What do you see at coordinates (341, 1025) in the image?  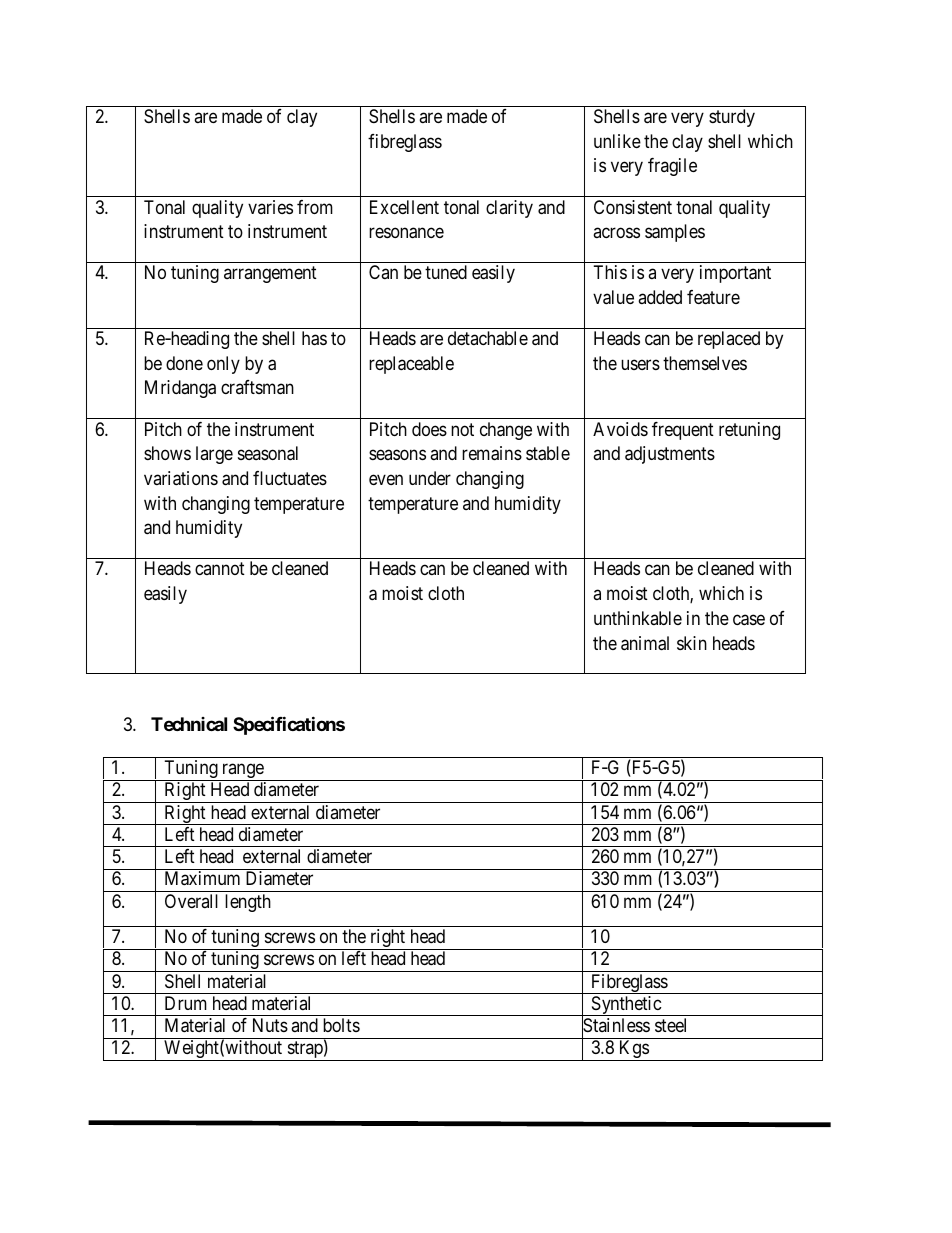 I see `bolts` at bounding box center [341, 1025].
